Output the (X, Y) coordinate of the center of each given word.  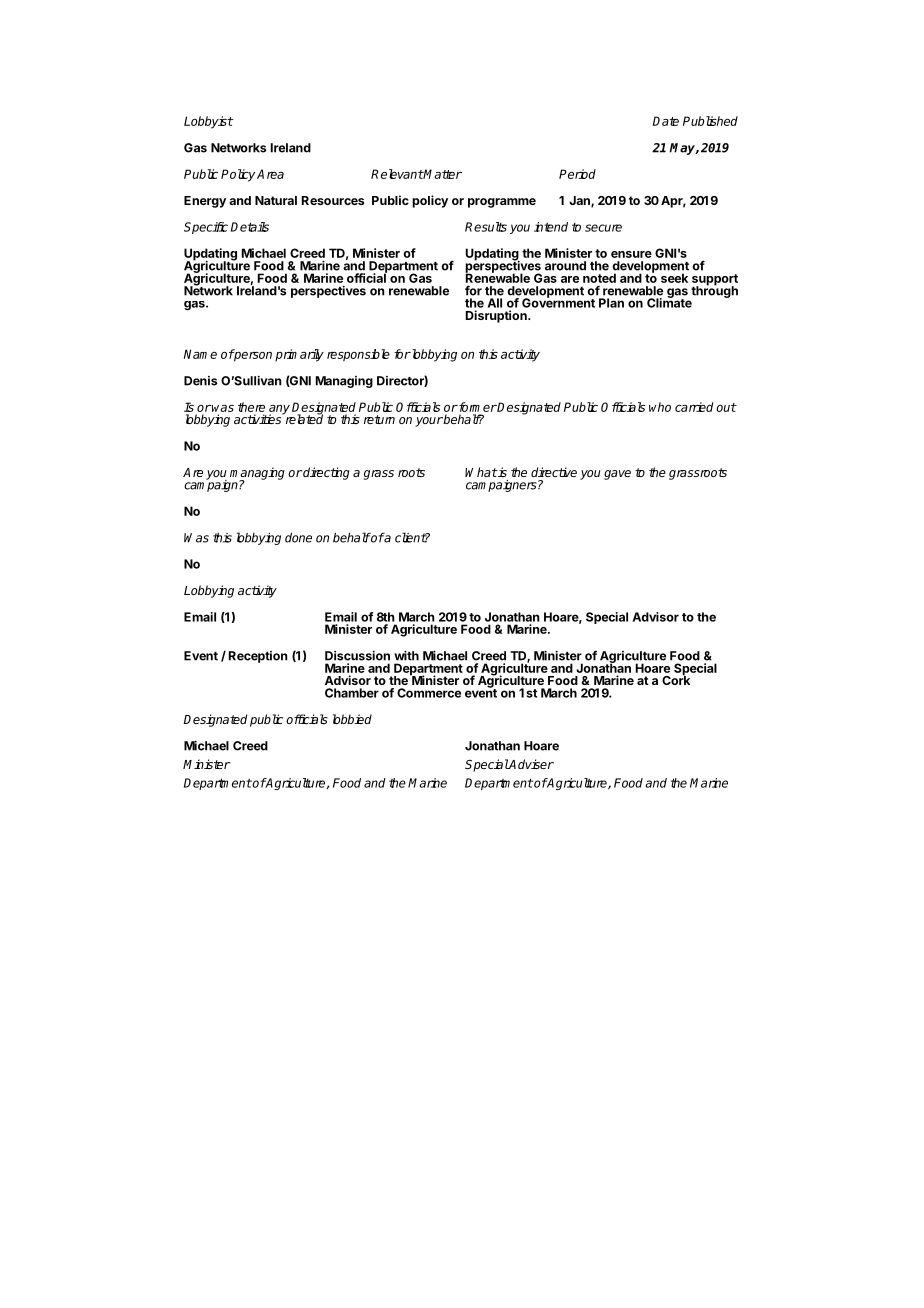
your (429, 422)
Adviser (531, 764)
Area (270, 174)
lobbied (352, 719)
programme (502, 203)
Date (666, 121)
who (660, 407)
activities (259, 418)
